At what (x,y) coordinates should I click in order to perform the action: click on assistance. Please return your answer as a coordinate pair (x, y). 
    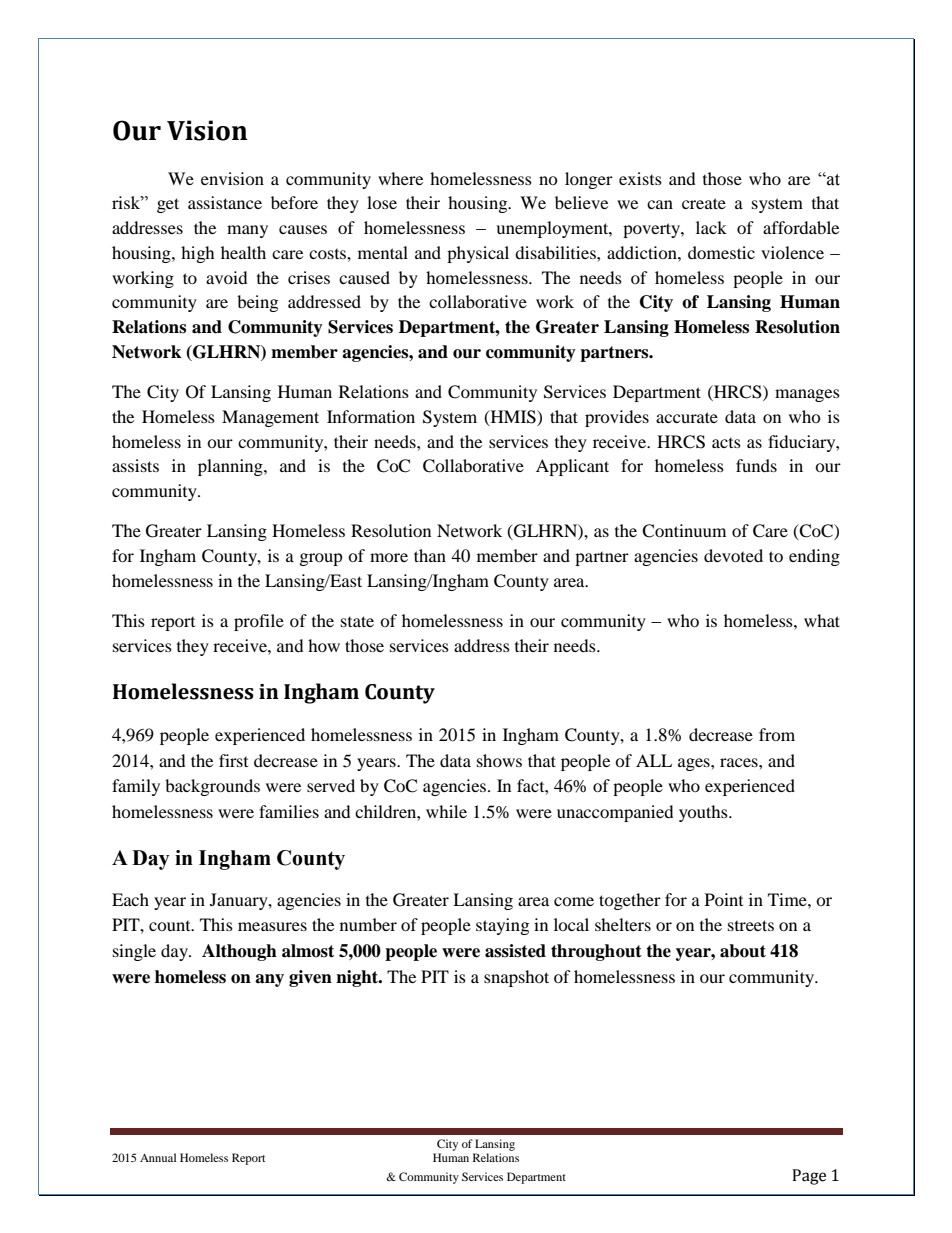
    Looking at the image, I should click on (225, 202).
